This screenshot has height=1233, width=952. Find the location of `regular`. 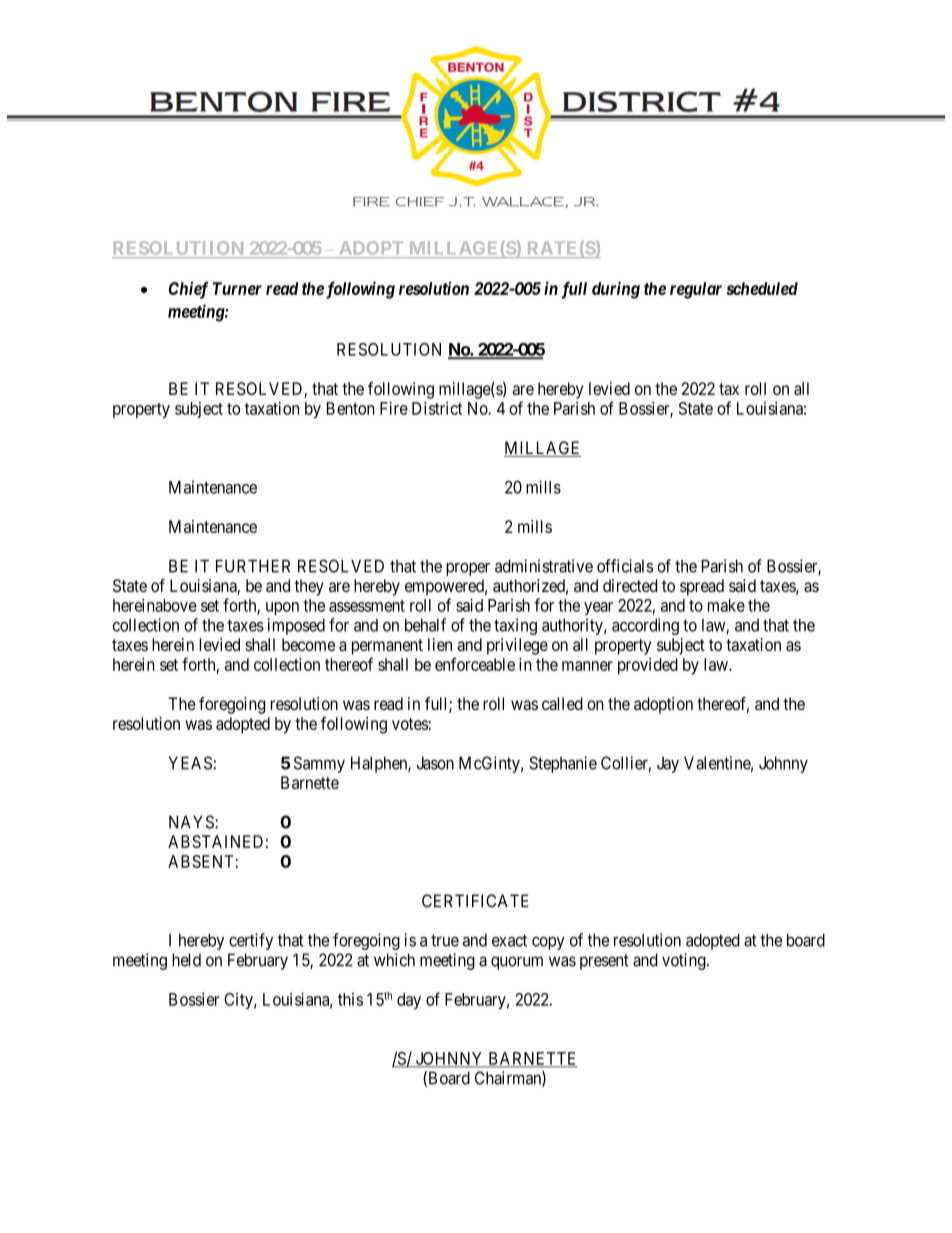

regular is located at coordinates (696, 290).
